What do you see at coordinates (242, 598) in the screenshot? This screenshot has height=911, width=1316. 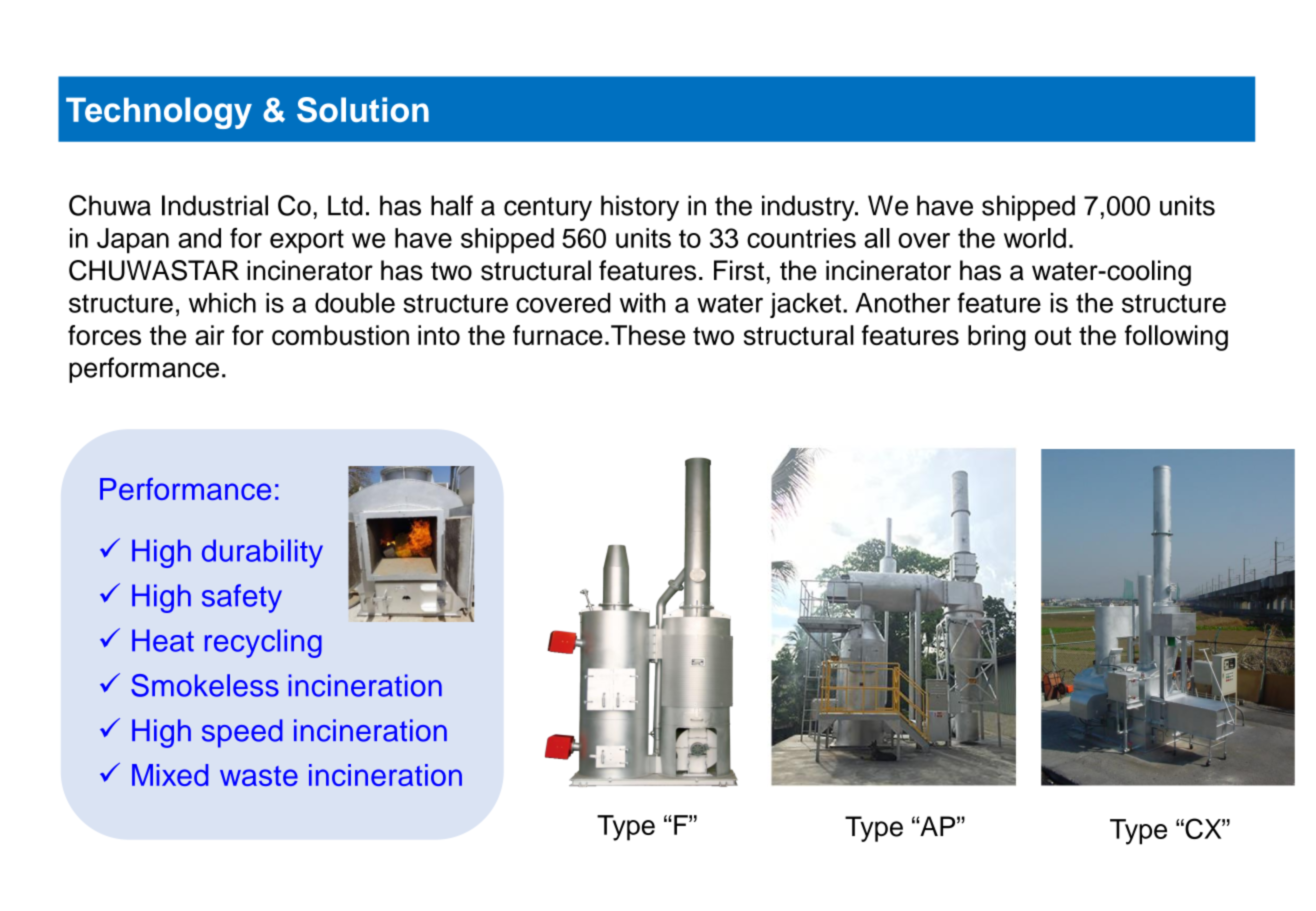 I see `safety` at bounding box center [242, 598].
